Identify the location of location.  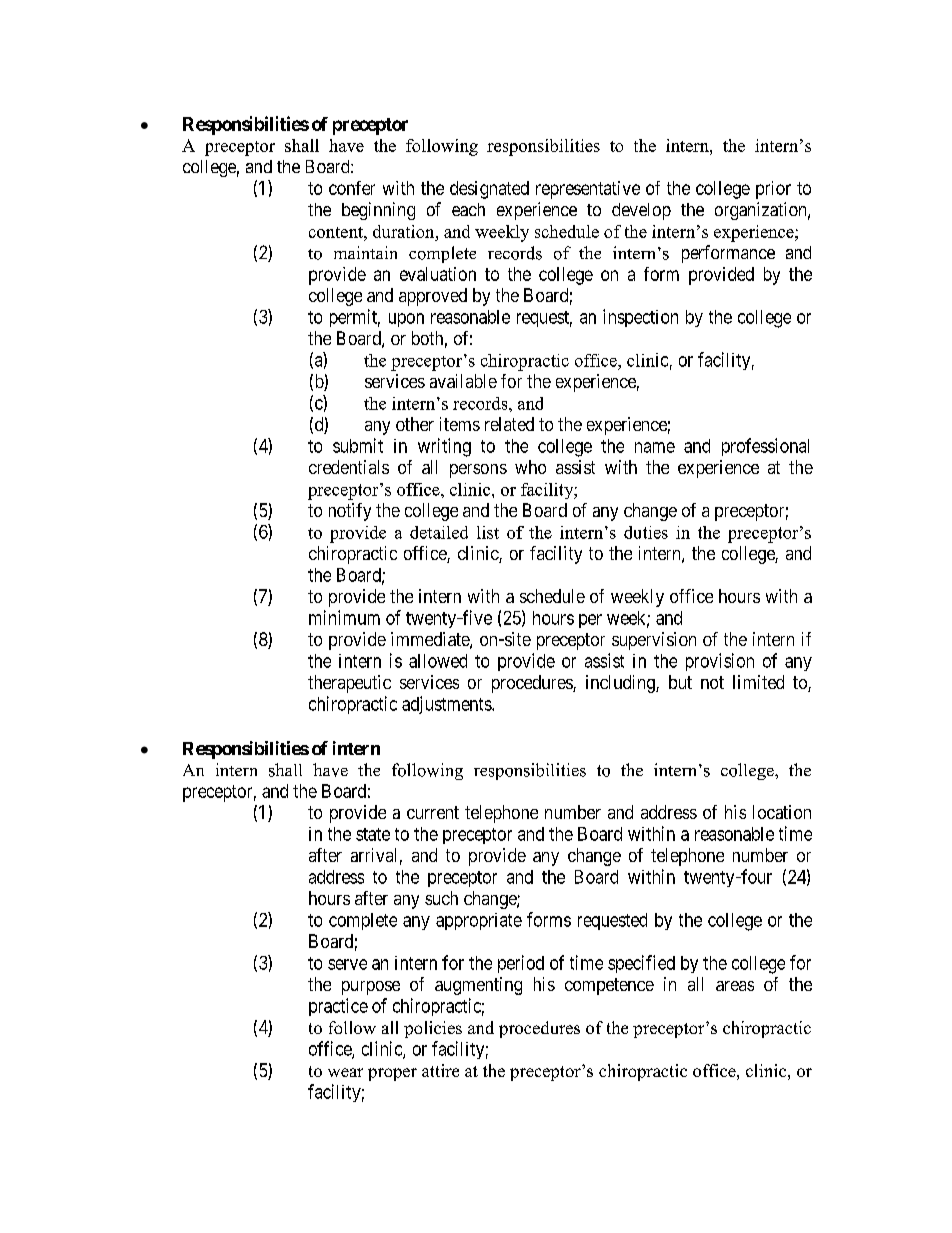
(782, 812).
